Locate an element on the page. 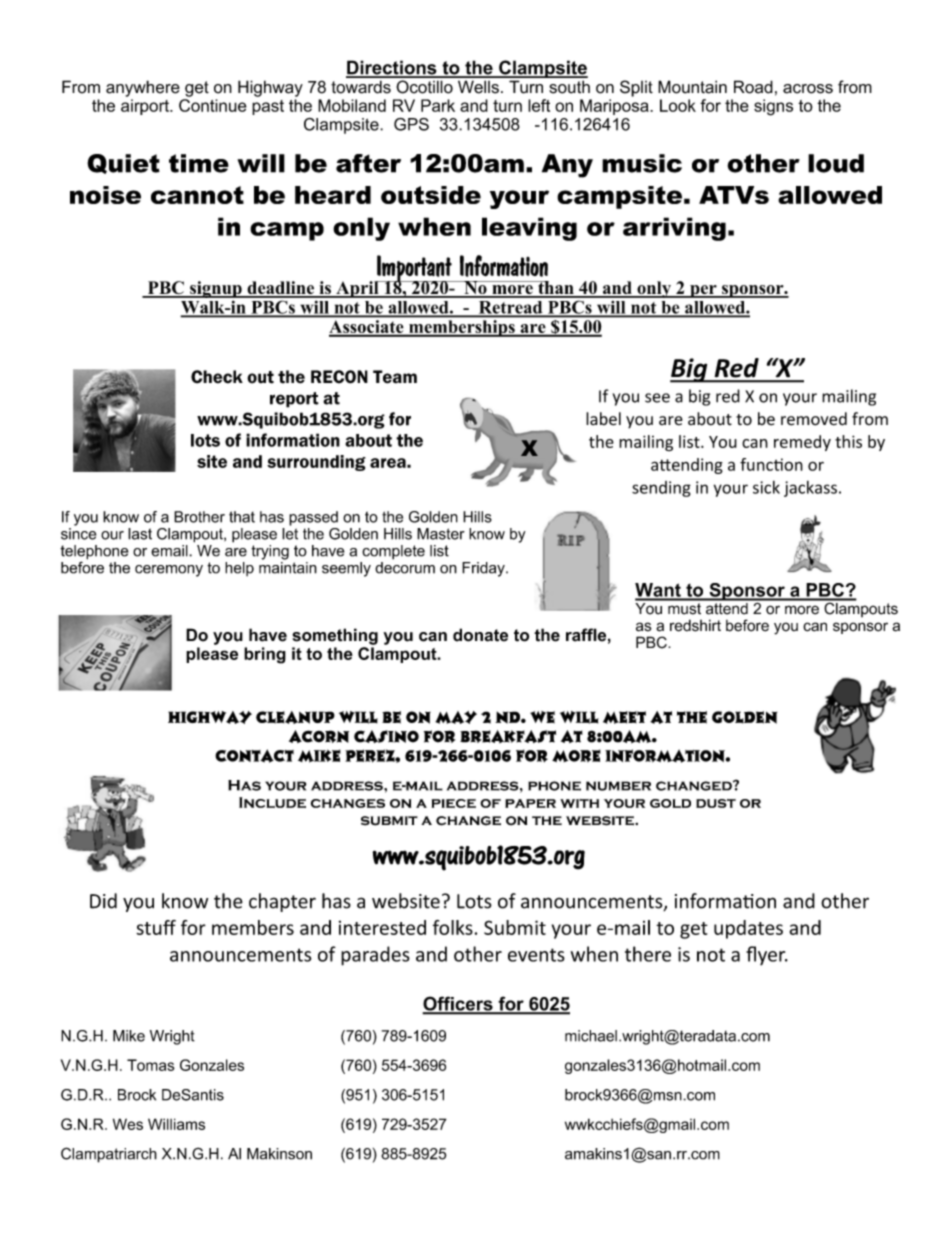 The image size is (952, 1233). Friday is located at coordinates (484, 569).
